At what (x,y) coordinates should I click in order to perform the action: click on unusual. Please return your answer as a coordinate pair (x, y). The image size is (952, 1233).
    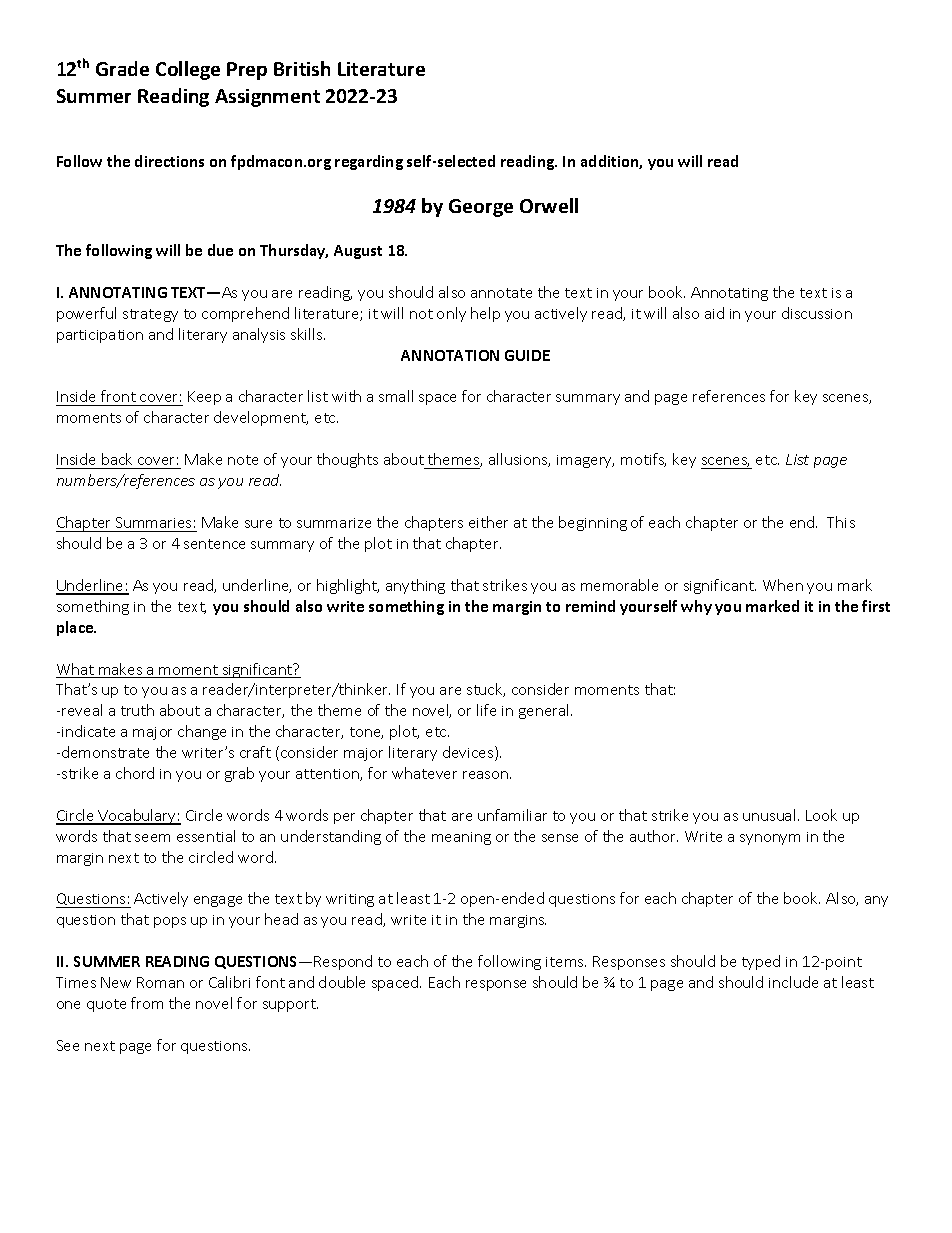
    Looking at the image, I should click on (769, 815).
